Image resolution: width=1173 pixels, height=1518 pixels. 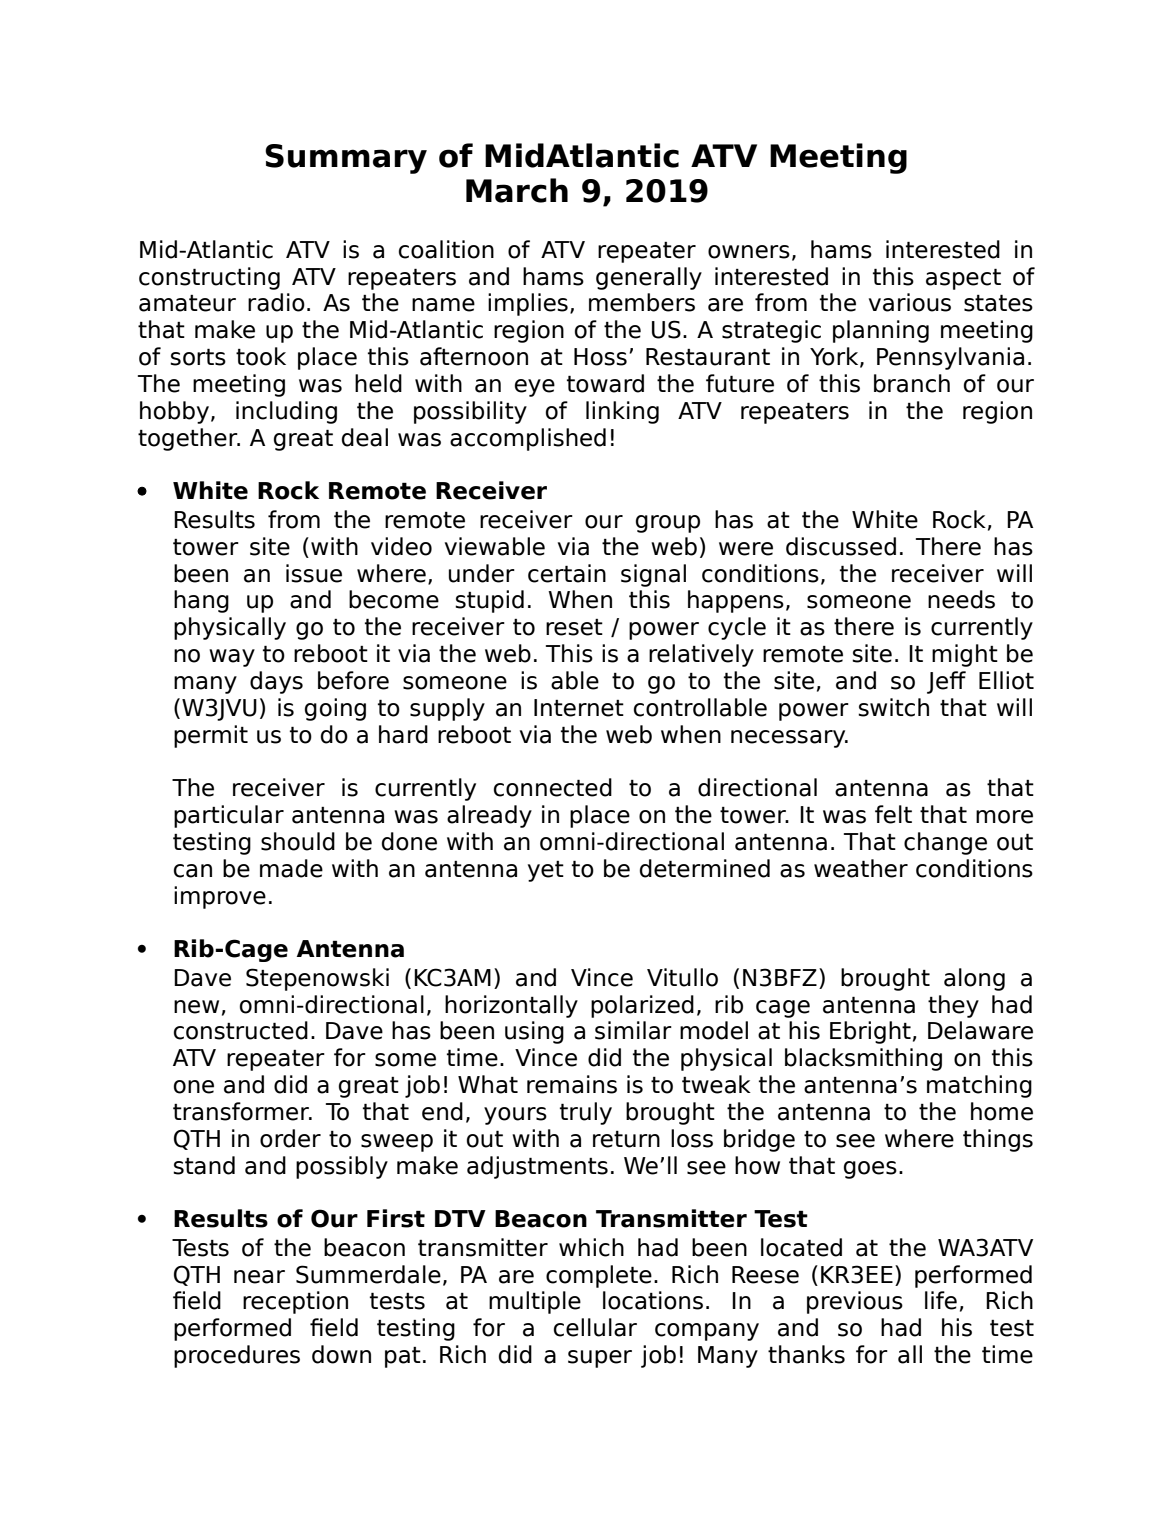 I want to click on March, so click(x=517, y=190).
